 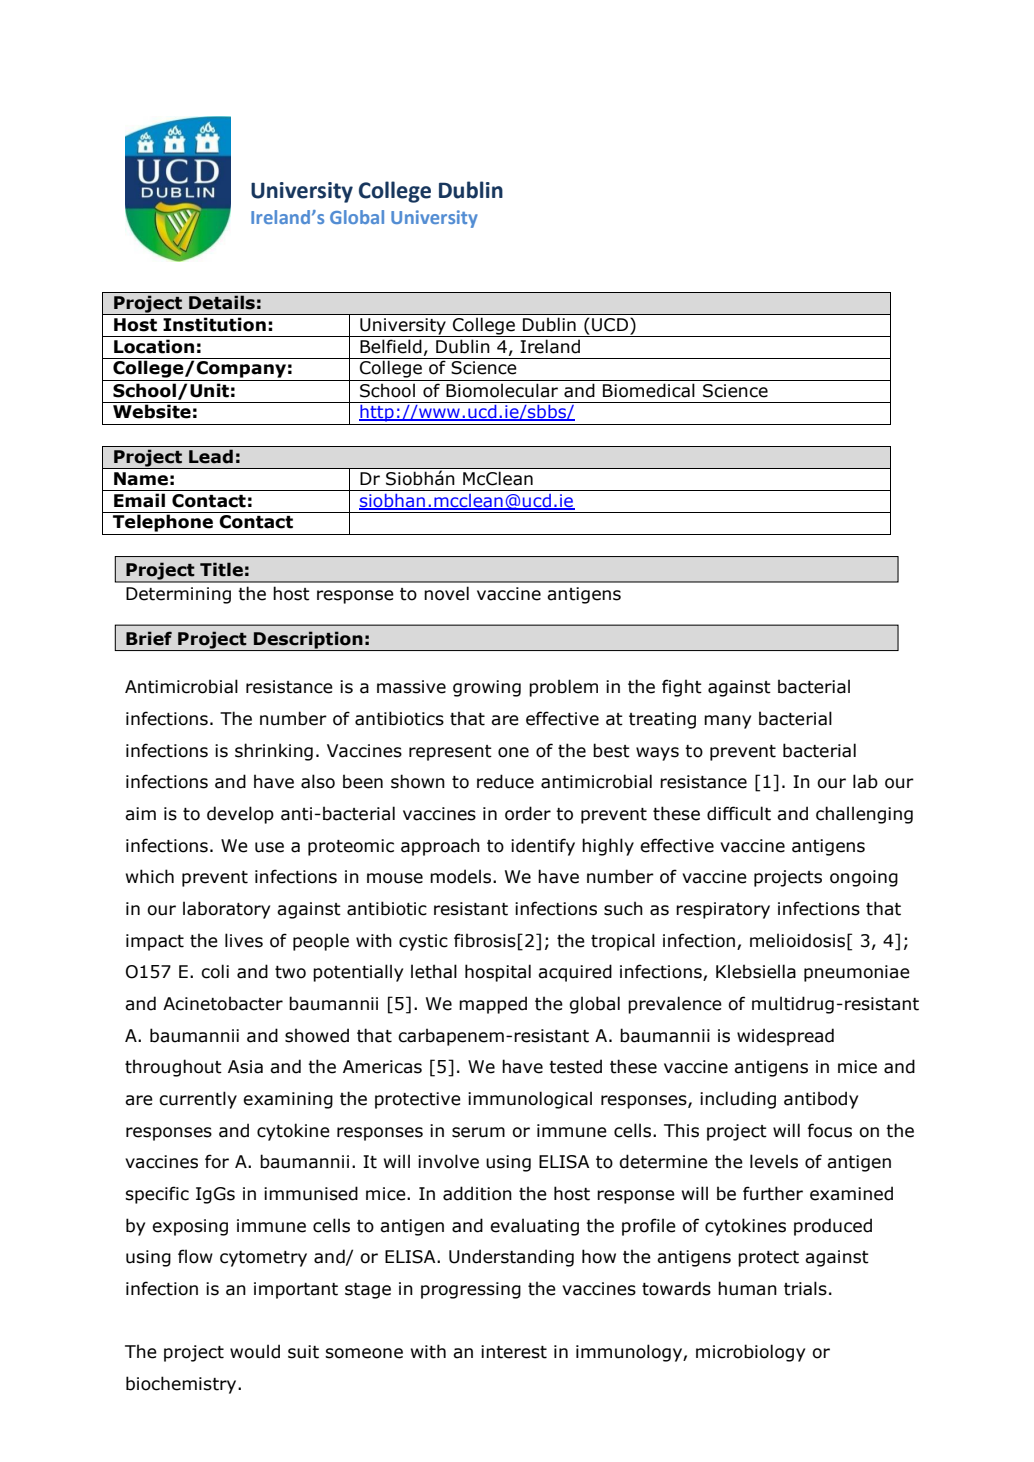 I want to click on Biomedical, so click(x=649, y=390).
